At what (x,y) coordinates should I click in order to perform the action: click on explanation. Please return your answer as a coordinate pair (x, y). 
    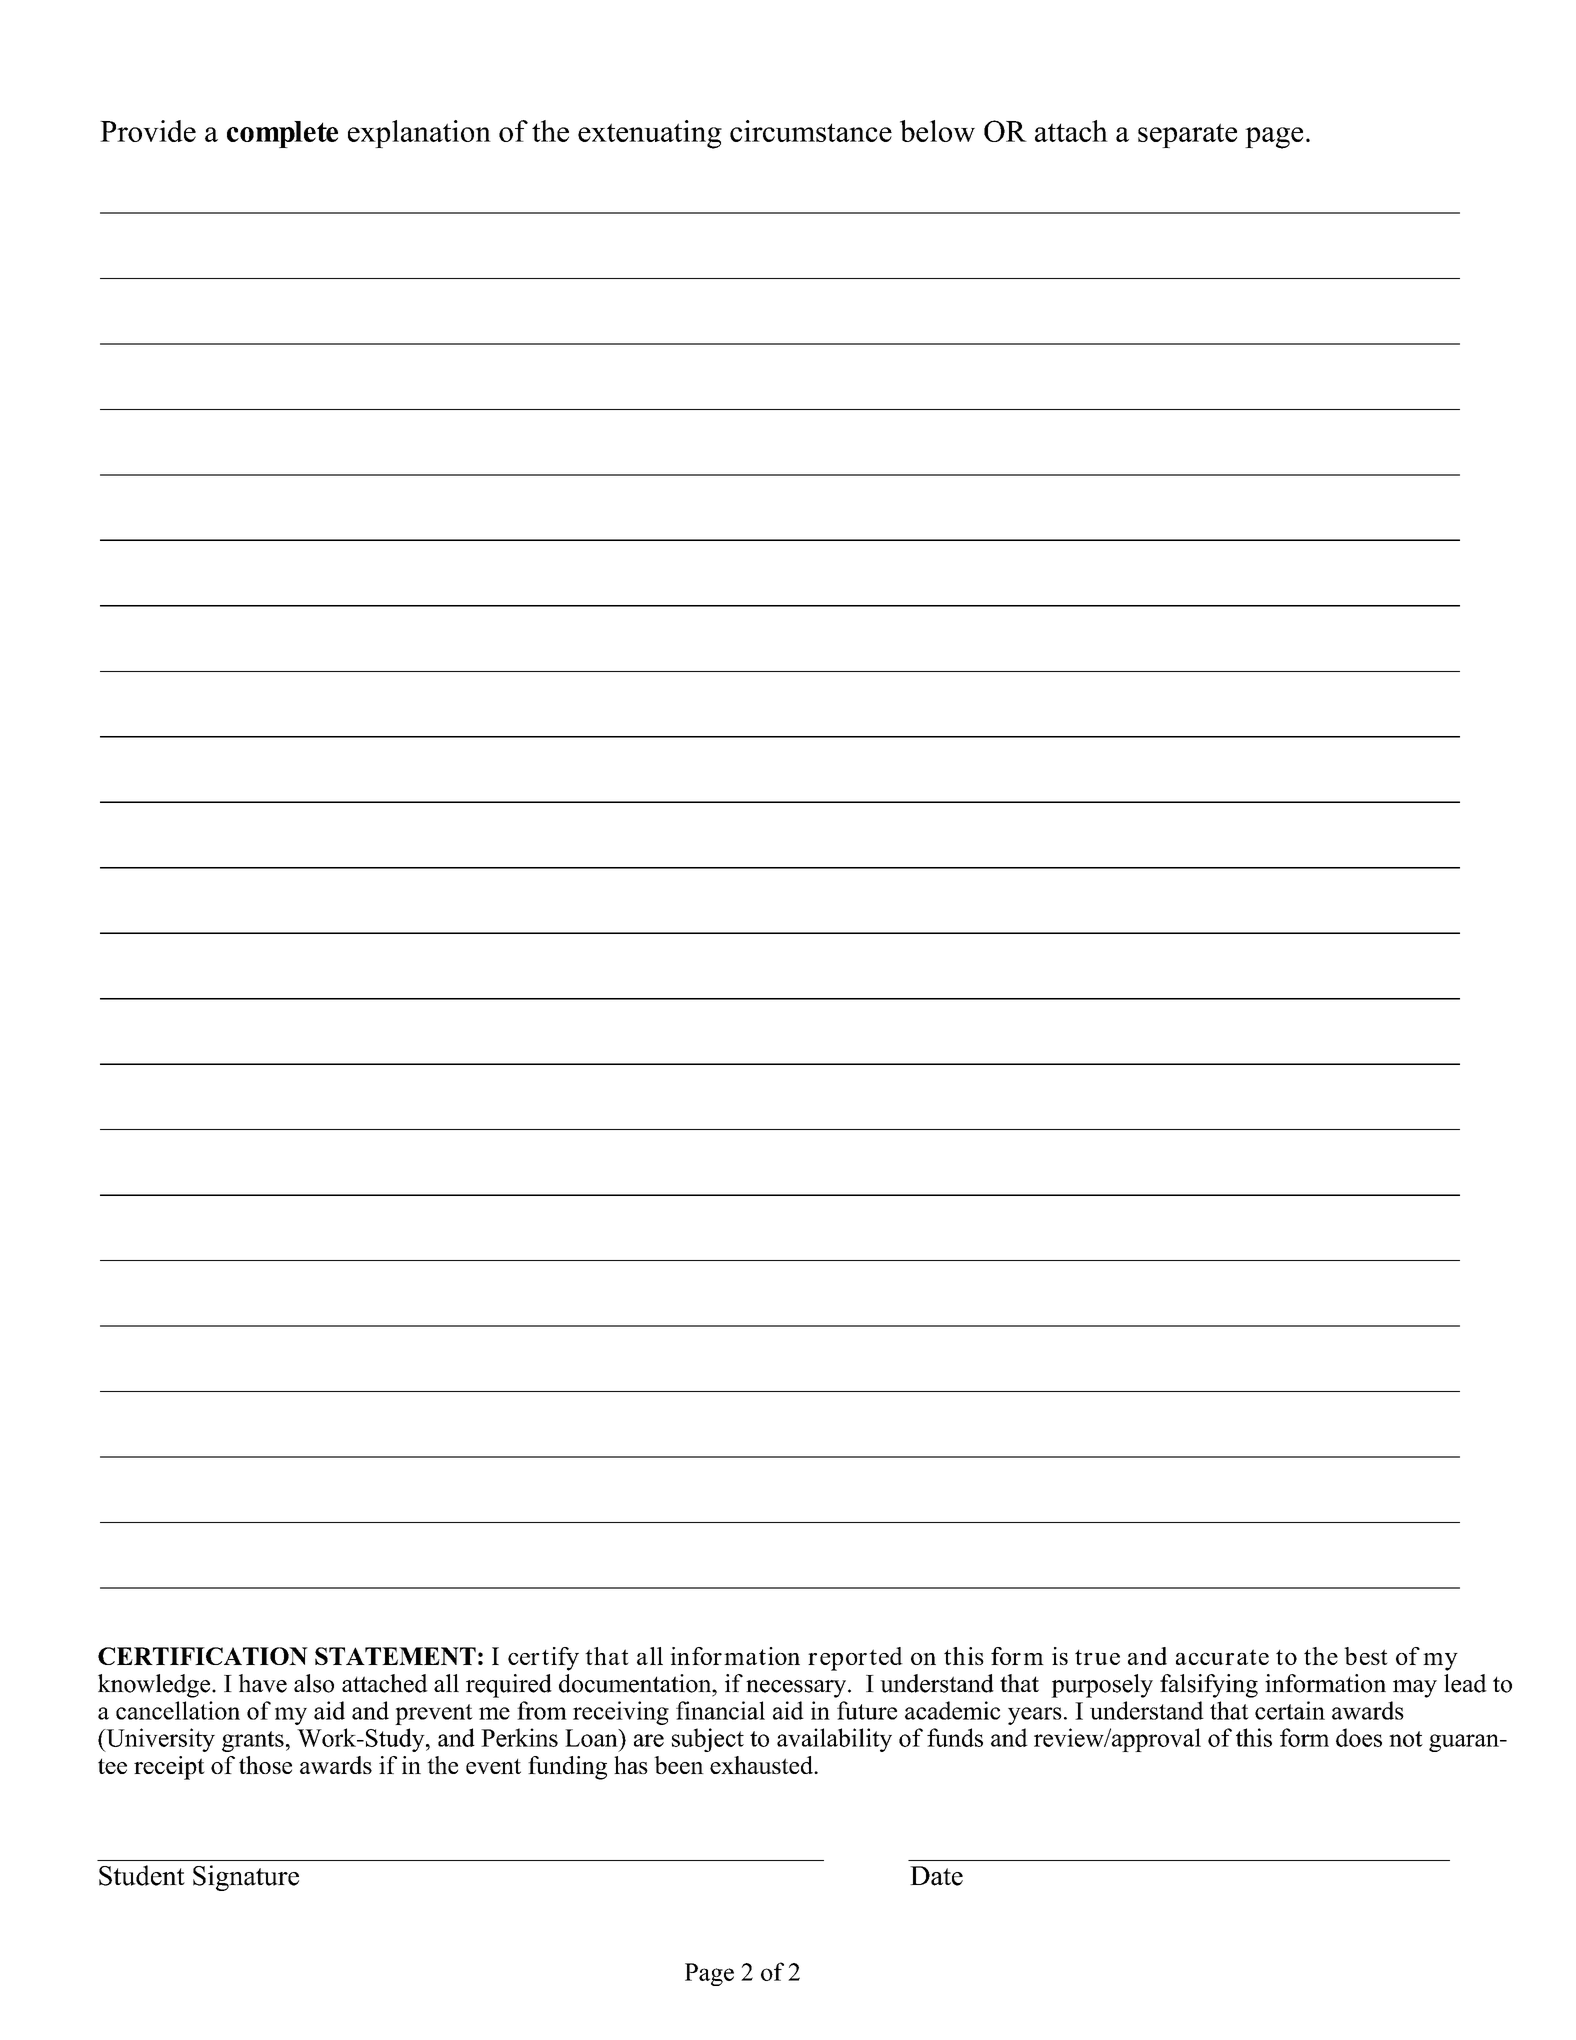
    Looking at the image, I should click on (419, 134).
